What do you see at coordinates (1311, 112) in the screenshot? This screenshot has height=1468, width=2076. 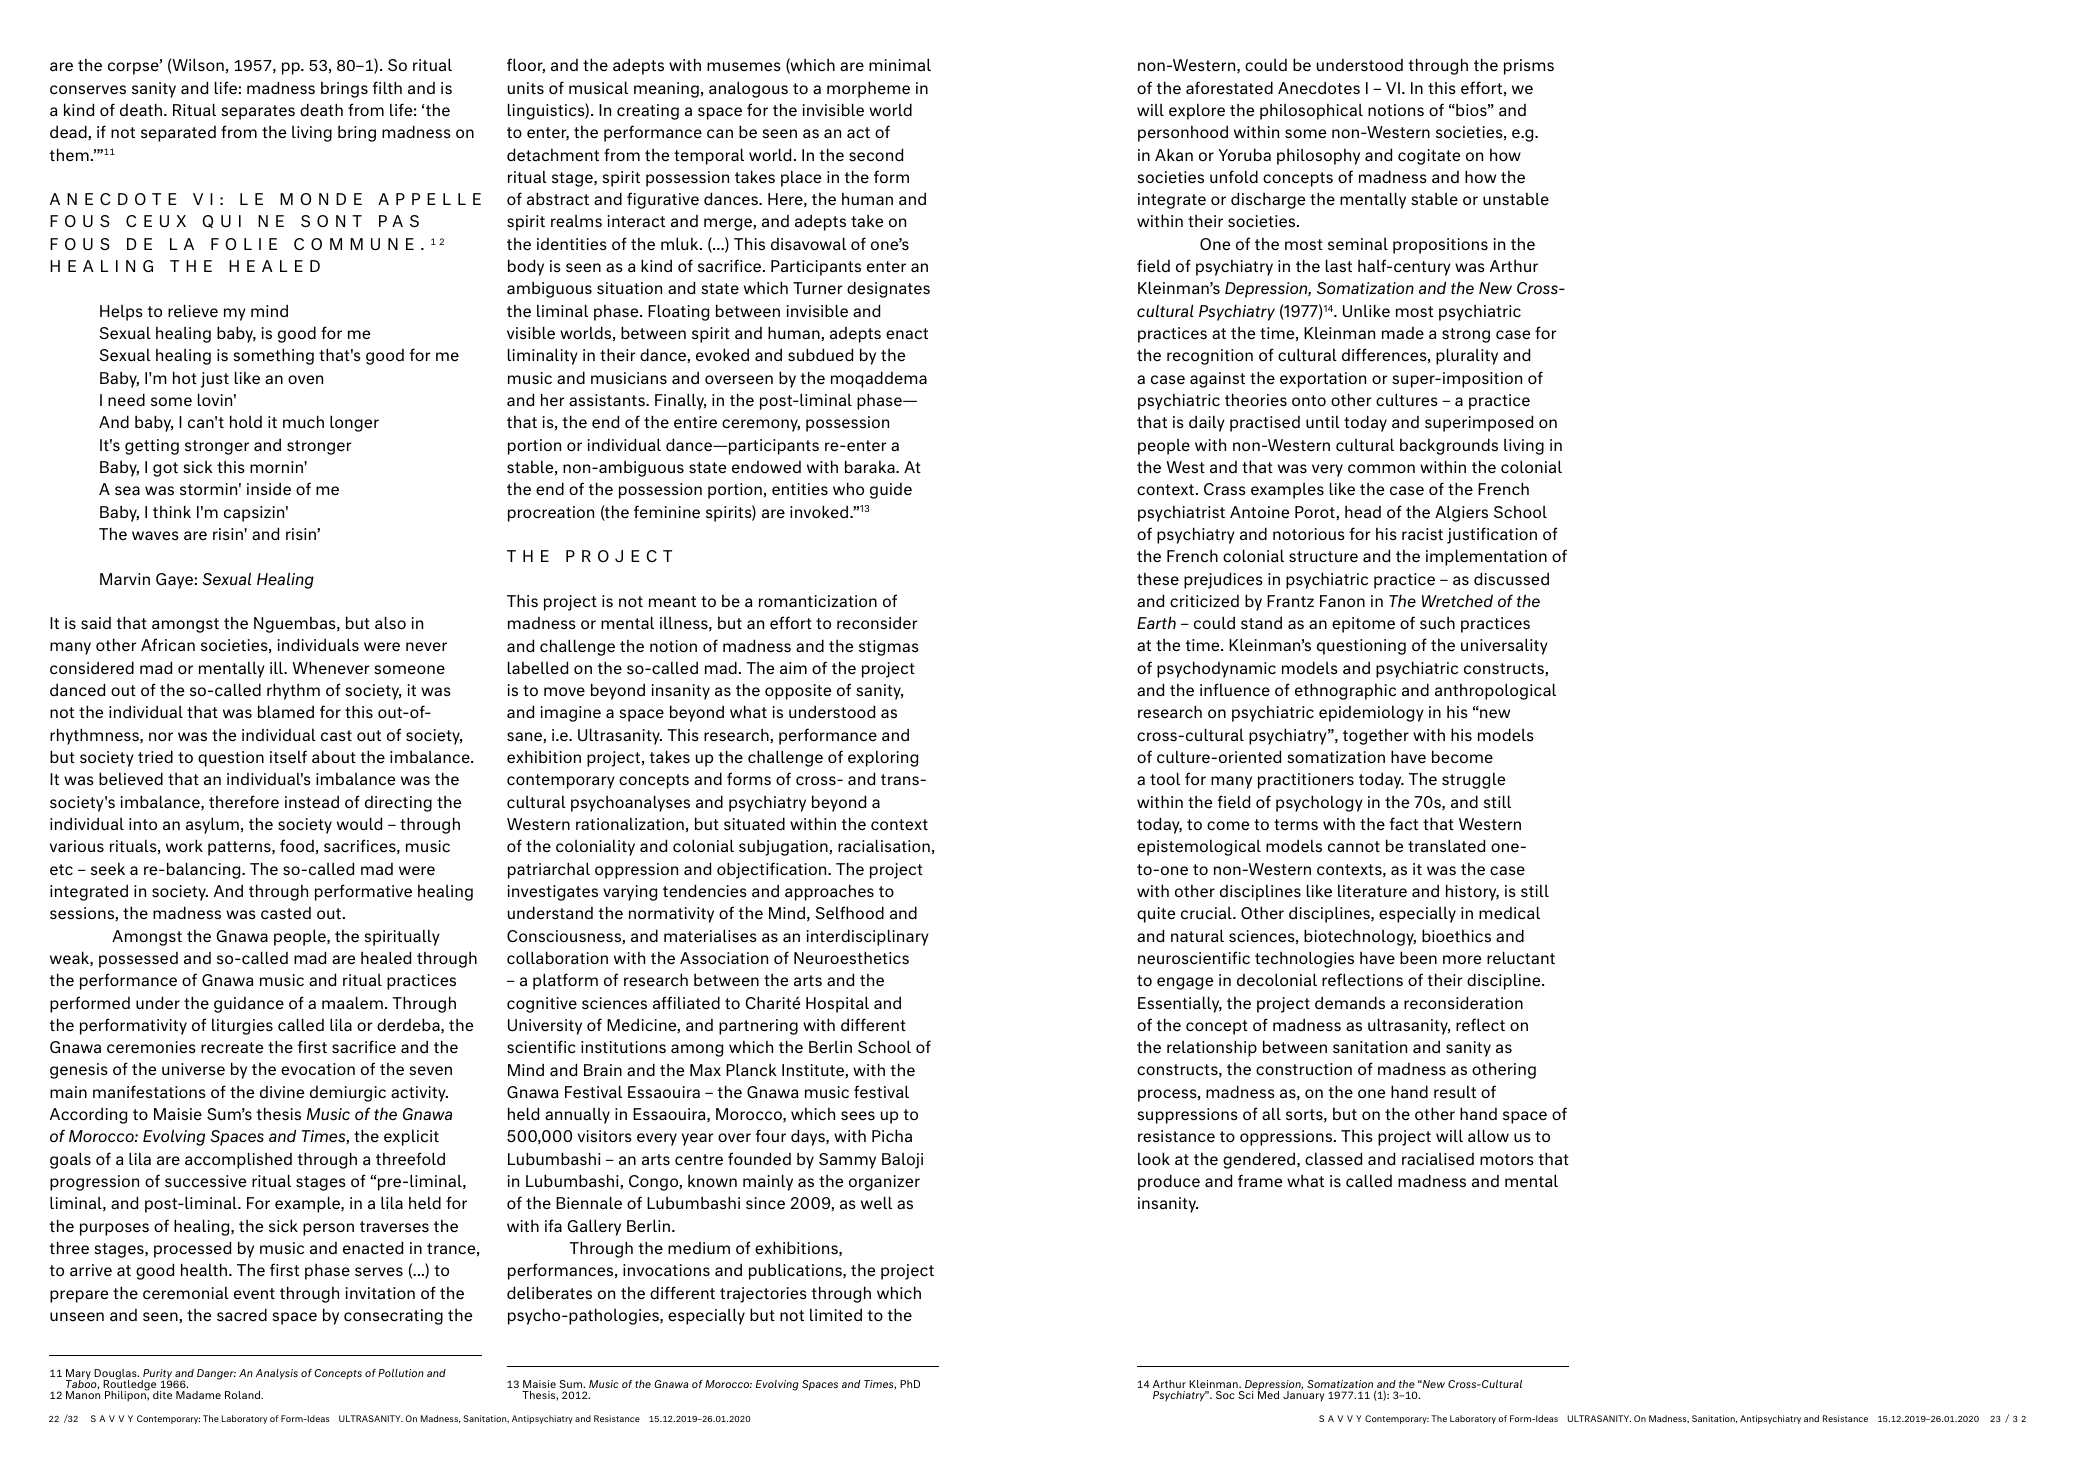 I see `philosophical` at bounding box center [1311, 112].
